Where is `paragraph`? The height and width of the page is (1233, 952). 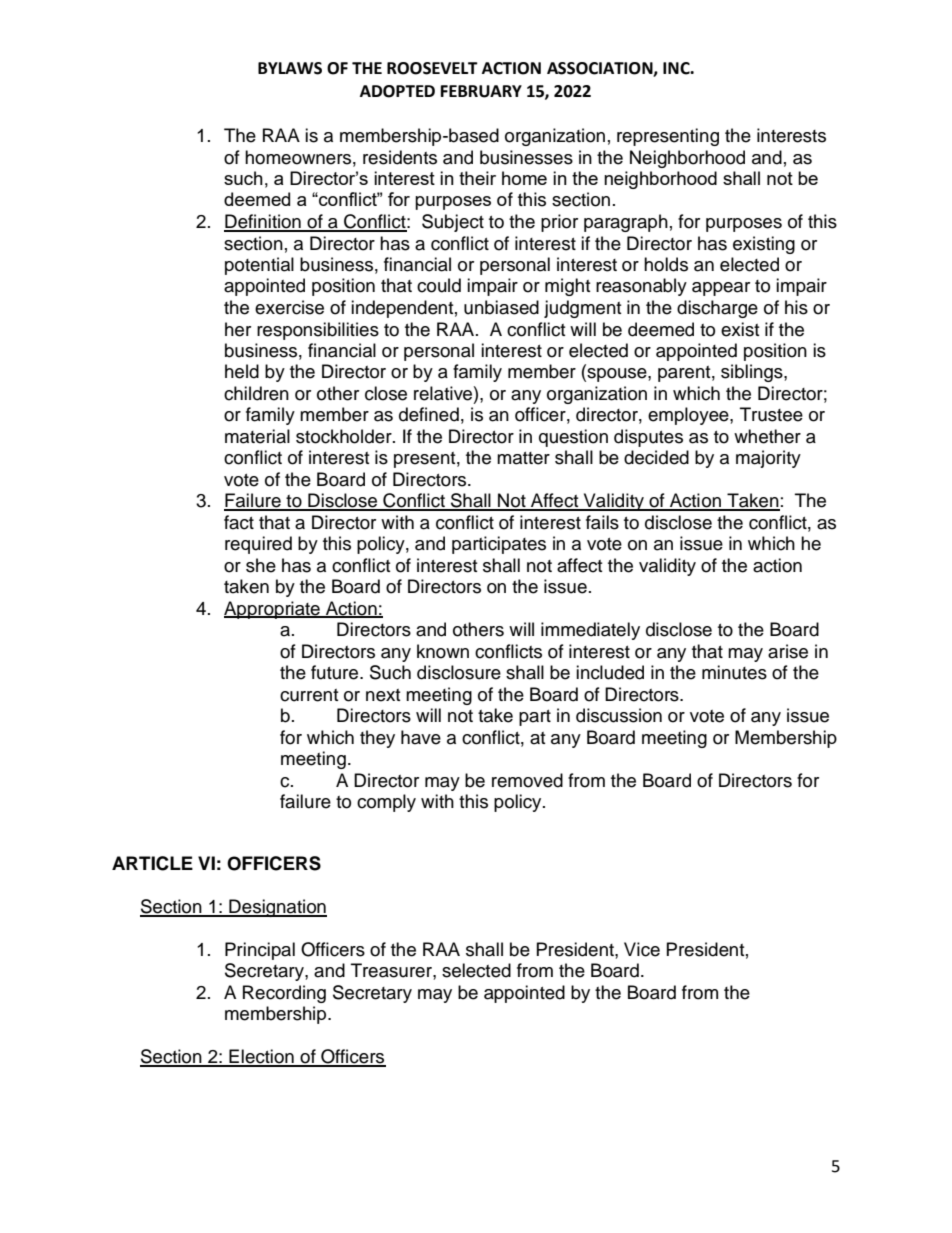 paragraph is located at coordinates (626, 223).
